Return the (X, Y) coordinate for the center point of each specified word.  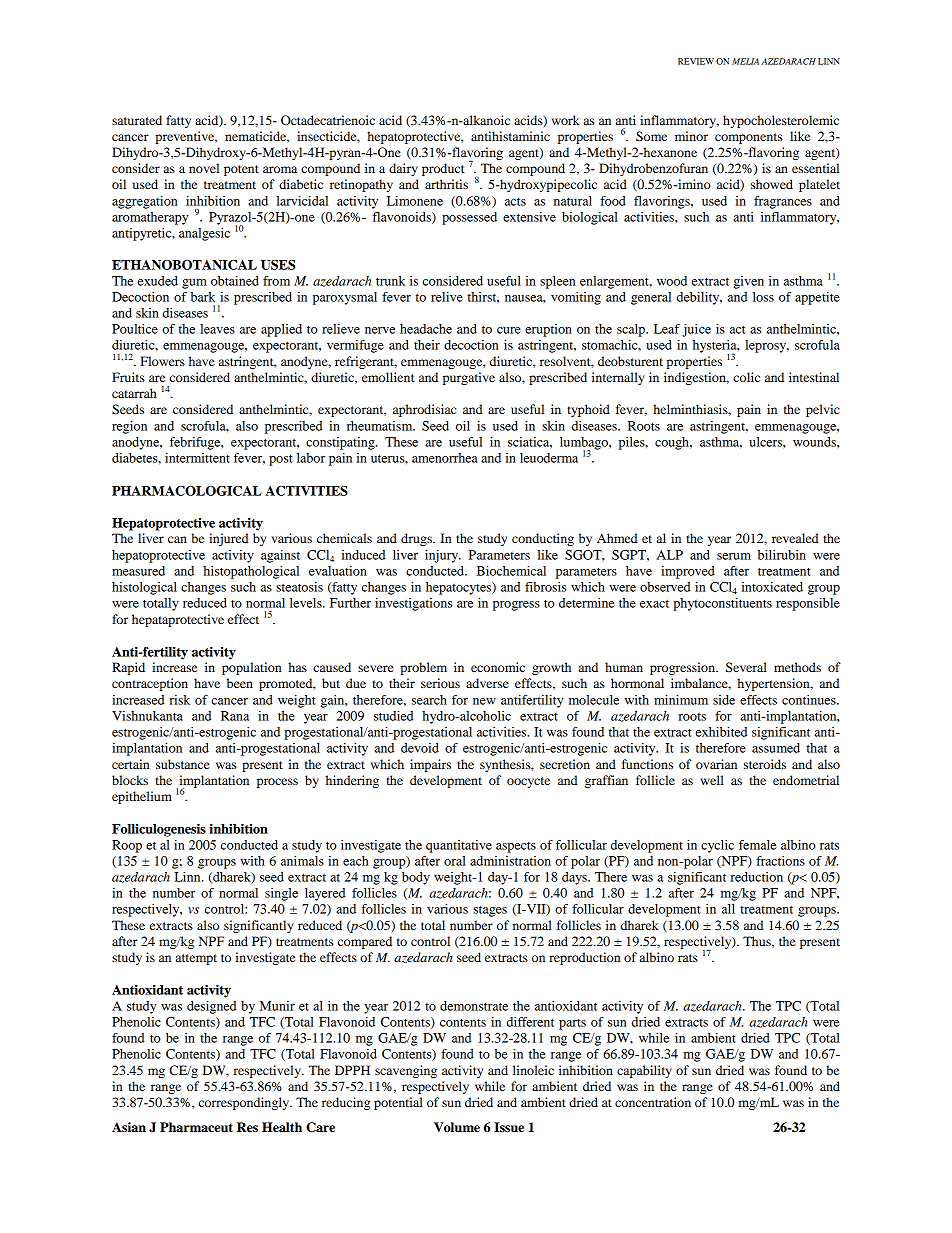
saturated (137, 120)
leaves (217, 329)
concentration (653, 1102)
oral (455, 861)
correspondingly (245, 1103)
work (566, 120)
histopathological (251, 572)
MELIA (745, 61)
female (757, 845)
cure (509, 330)
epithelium (142, 797)
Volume (457, 1127)
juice (696, 330)
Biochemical (511, 571)
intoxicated (772, 587)
